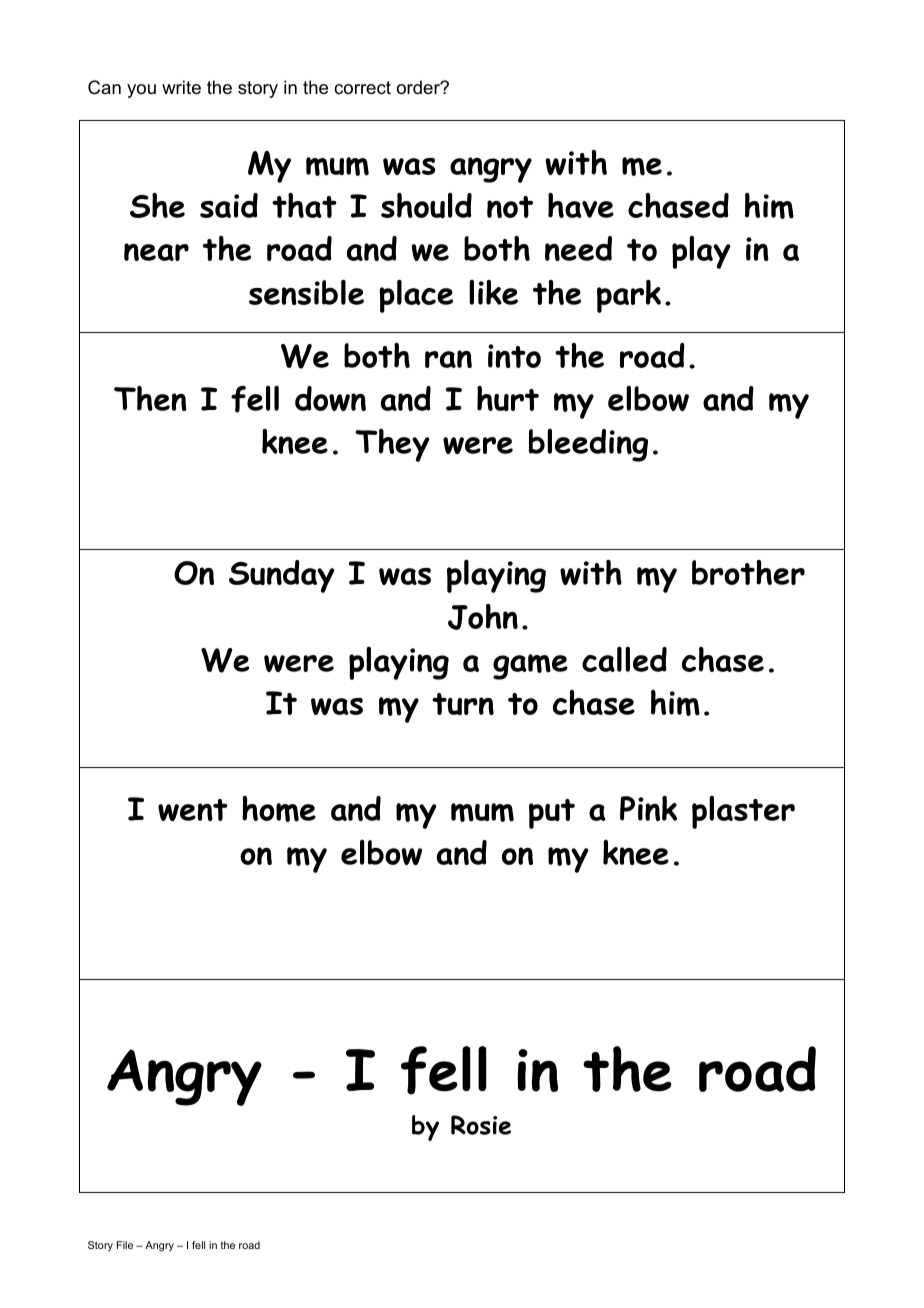 The width and height of the page is (924, 1308). What do you see at coordinates (648, 808) in the page?
I see `Pink` at bounding box center [648, 808].
